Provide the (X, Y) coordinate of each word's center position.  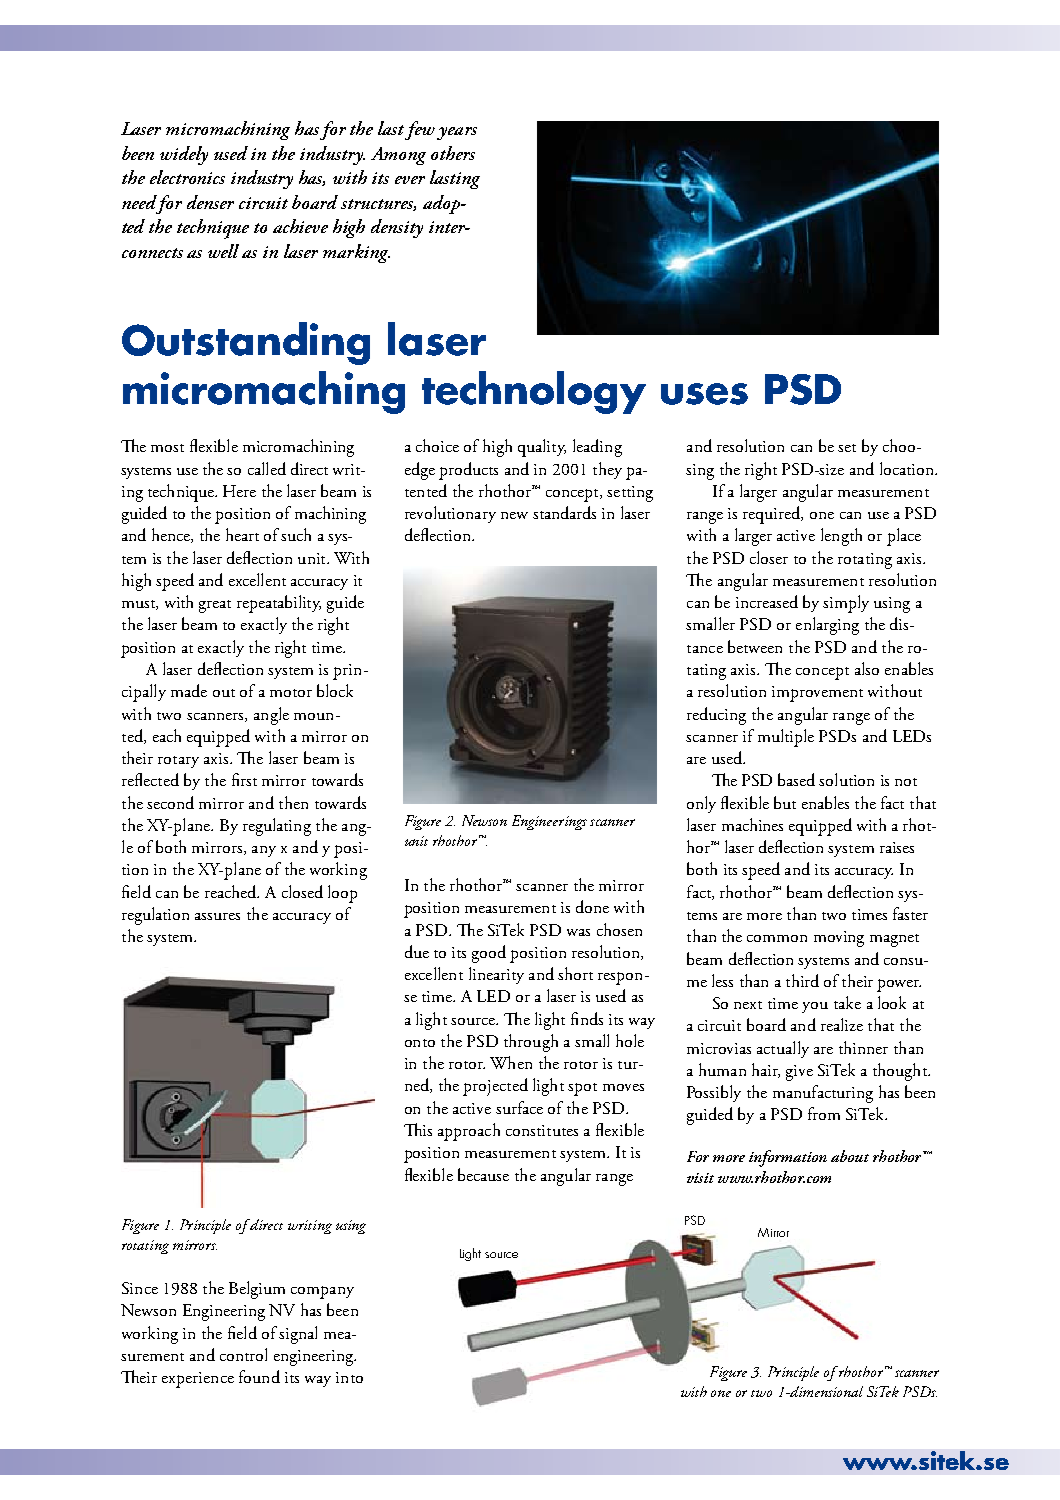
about (850, 1156)
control (243, 1354)
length (841, 537)
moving (839, 939)
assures (217, 916)
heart (242, 534)
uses (704, 394)
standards (564, 512)
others (453, 153)
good (489, 954)
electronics (187, 177)
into (349, 1377)
